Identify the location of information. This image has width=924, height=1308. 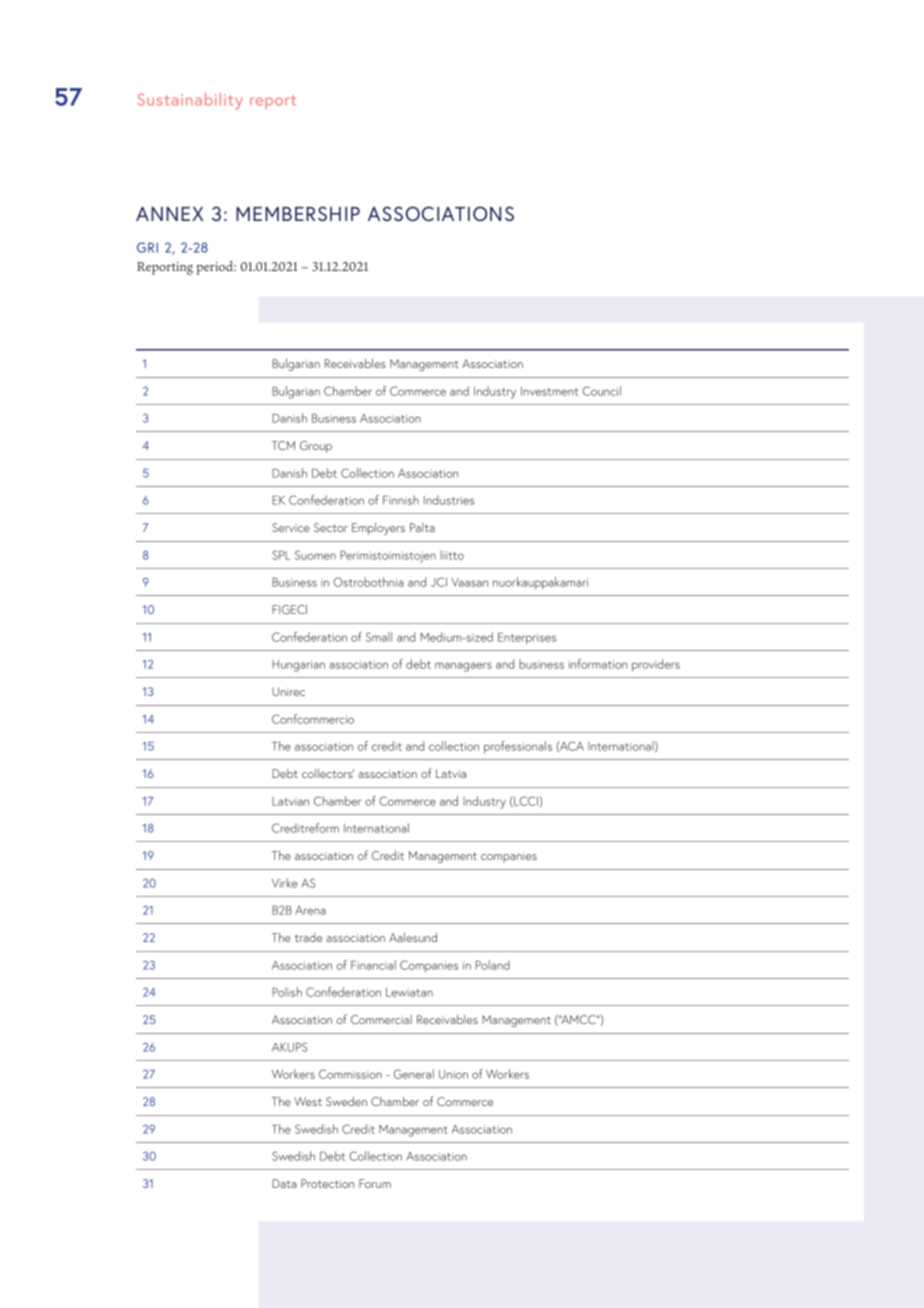
(598, 664).
